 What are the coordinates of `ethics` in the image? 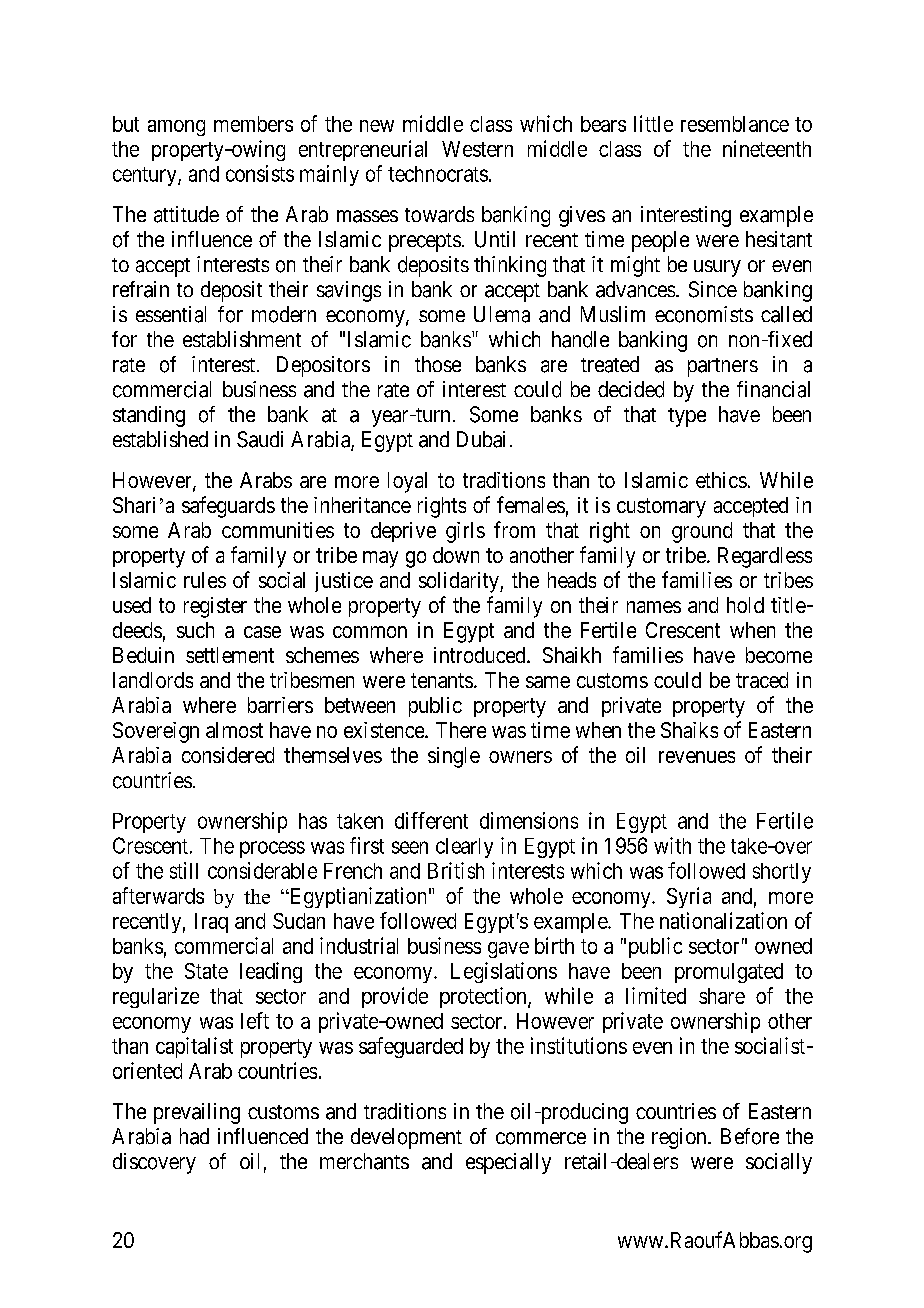 It's located at (721, 480).
